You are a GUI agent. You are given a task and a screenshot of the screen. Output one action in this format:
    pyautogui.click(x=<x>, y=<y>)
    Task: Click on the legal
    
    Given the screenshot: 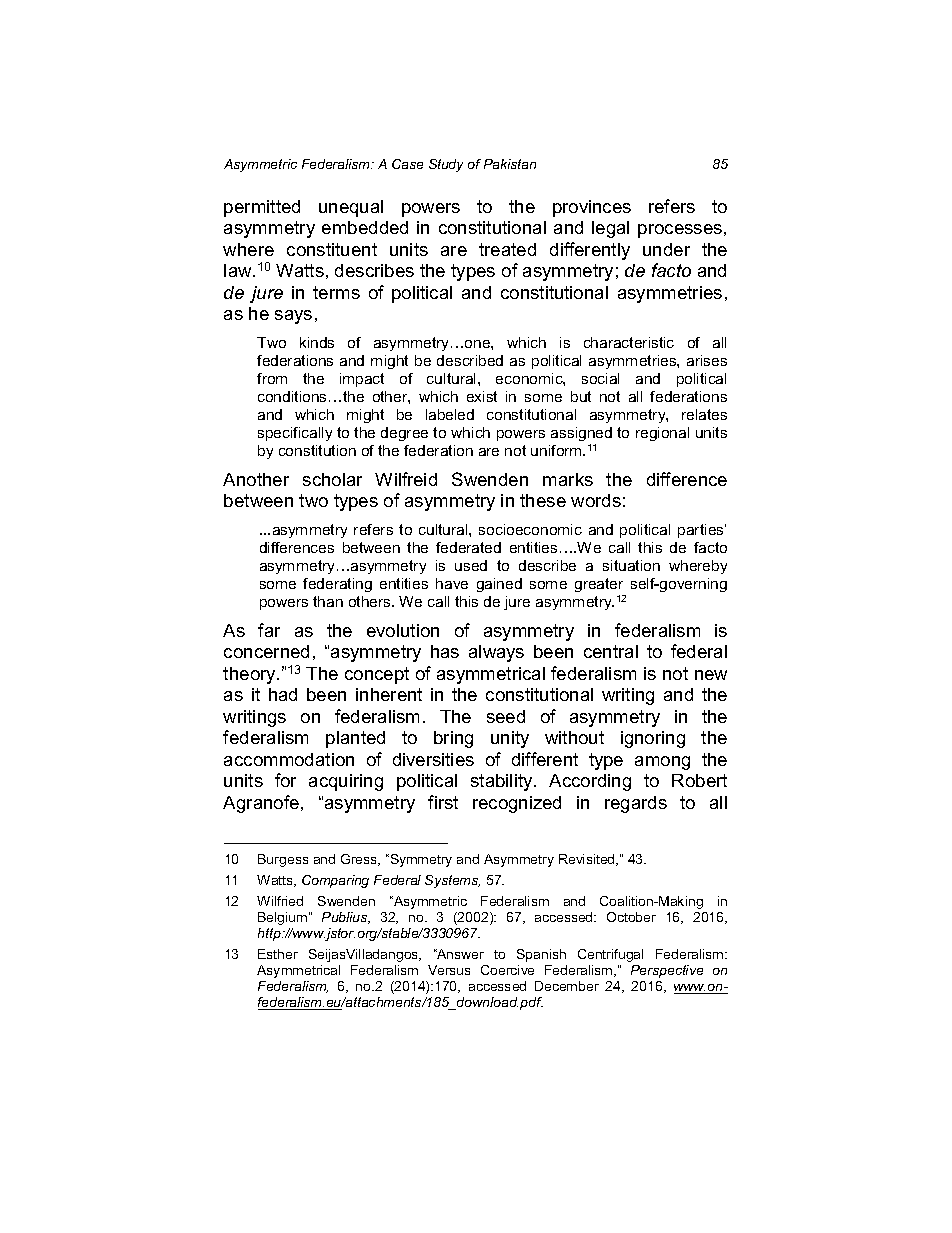 What is the action you would take?
    pyautogui.click(x=610, y=229)
